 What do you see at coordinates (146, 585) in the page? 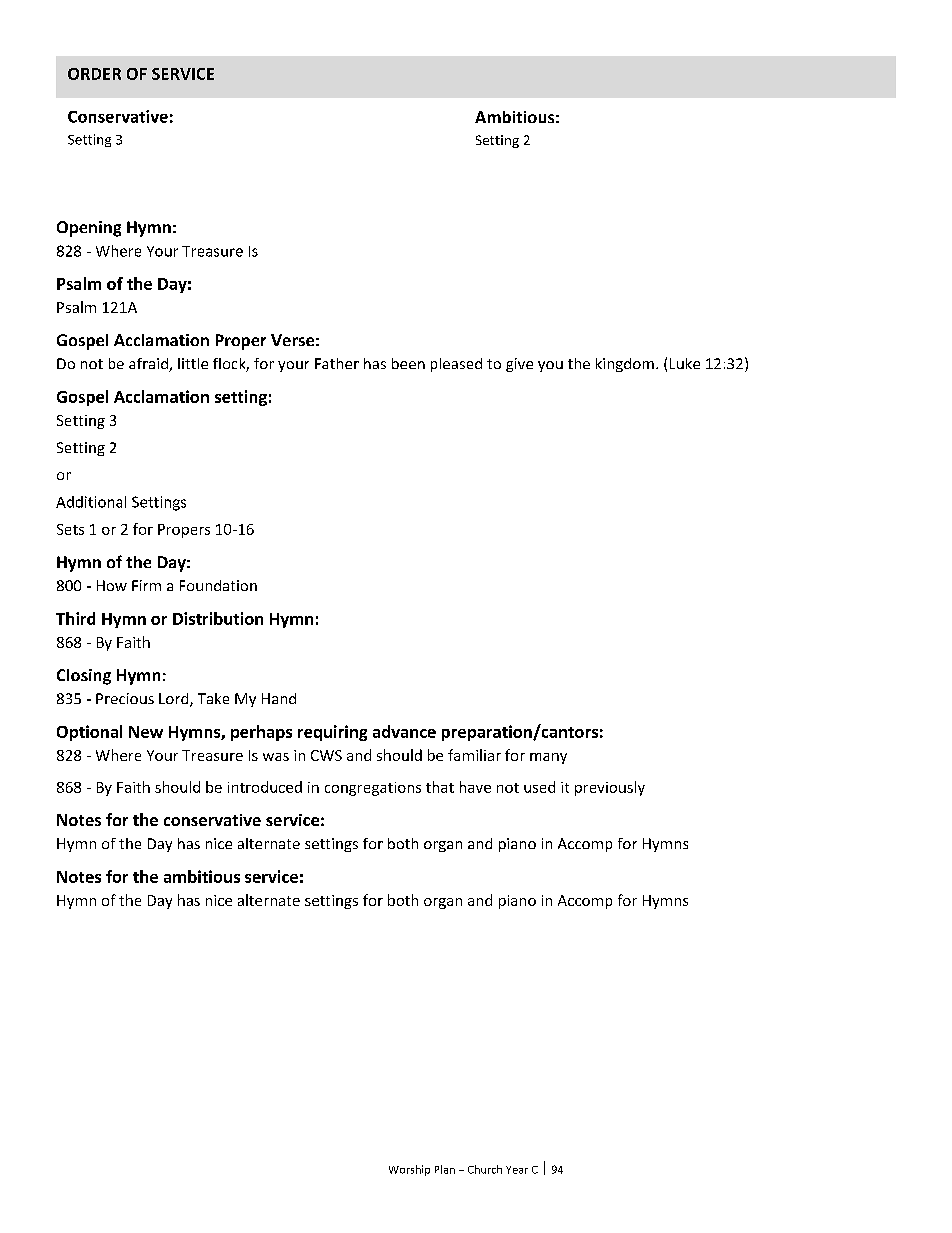
I see `Firm` at bounding box center [146, 585].
